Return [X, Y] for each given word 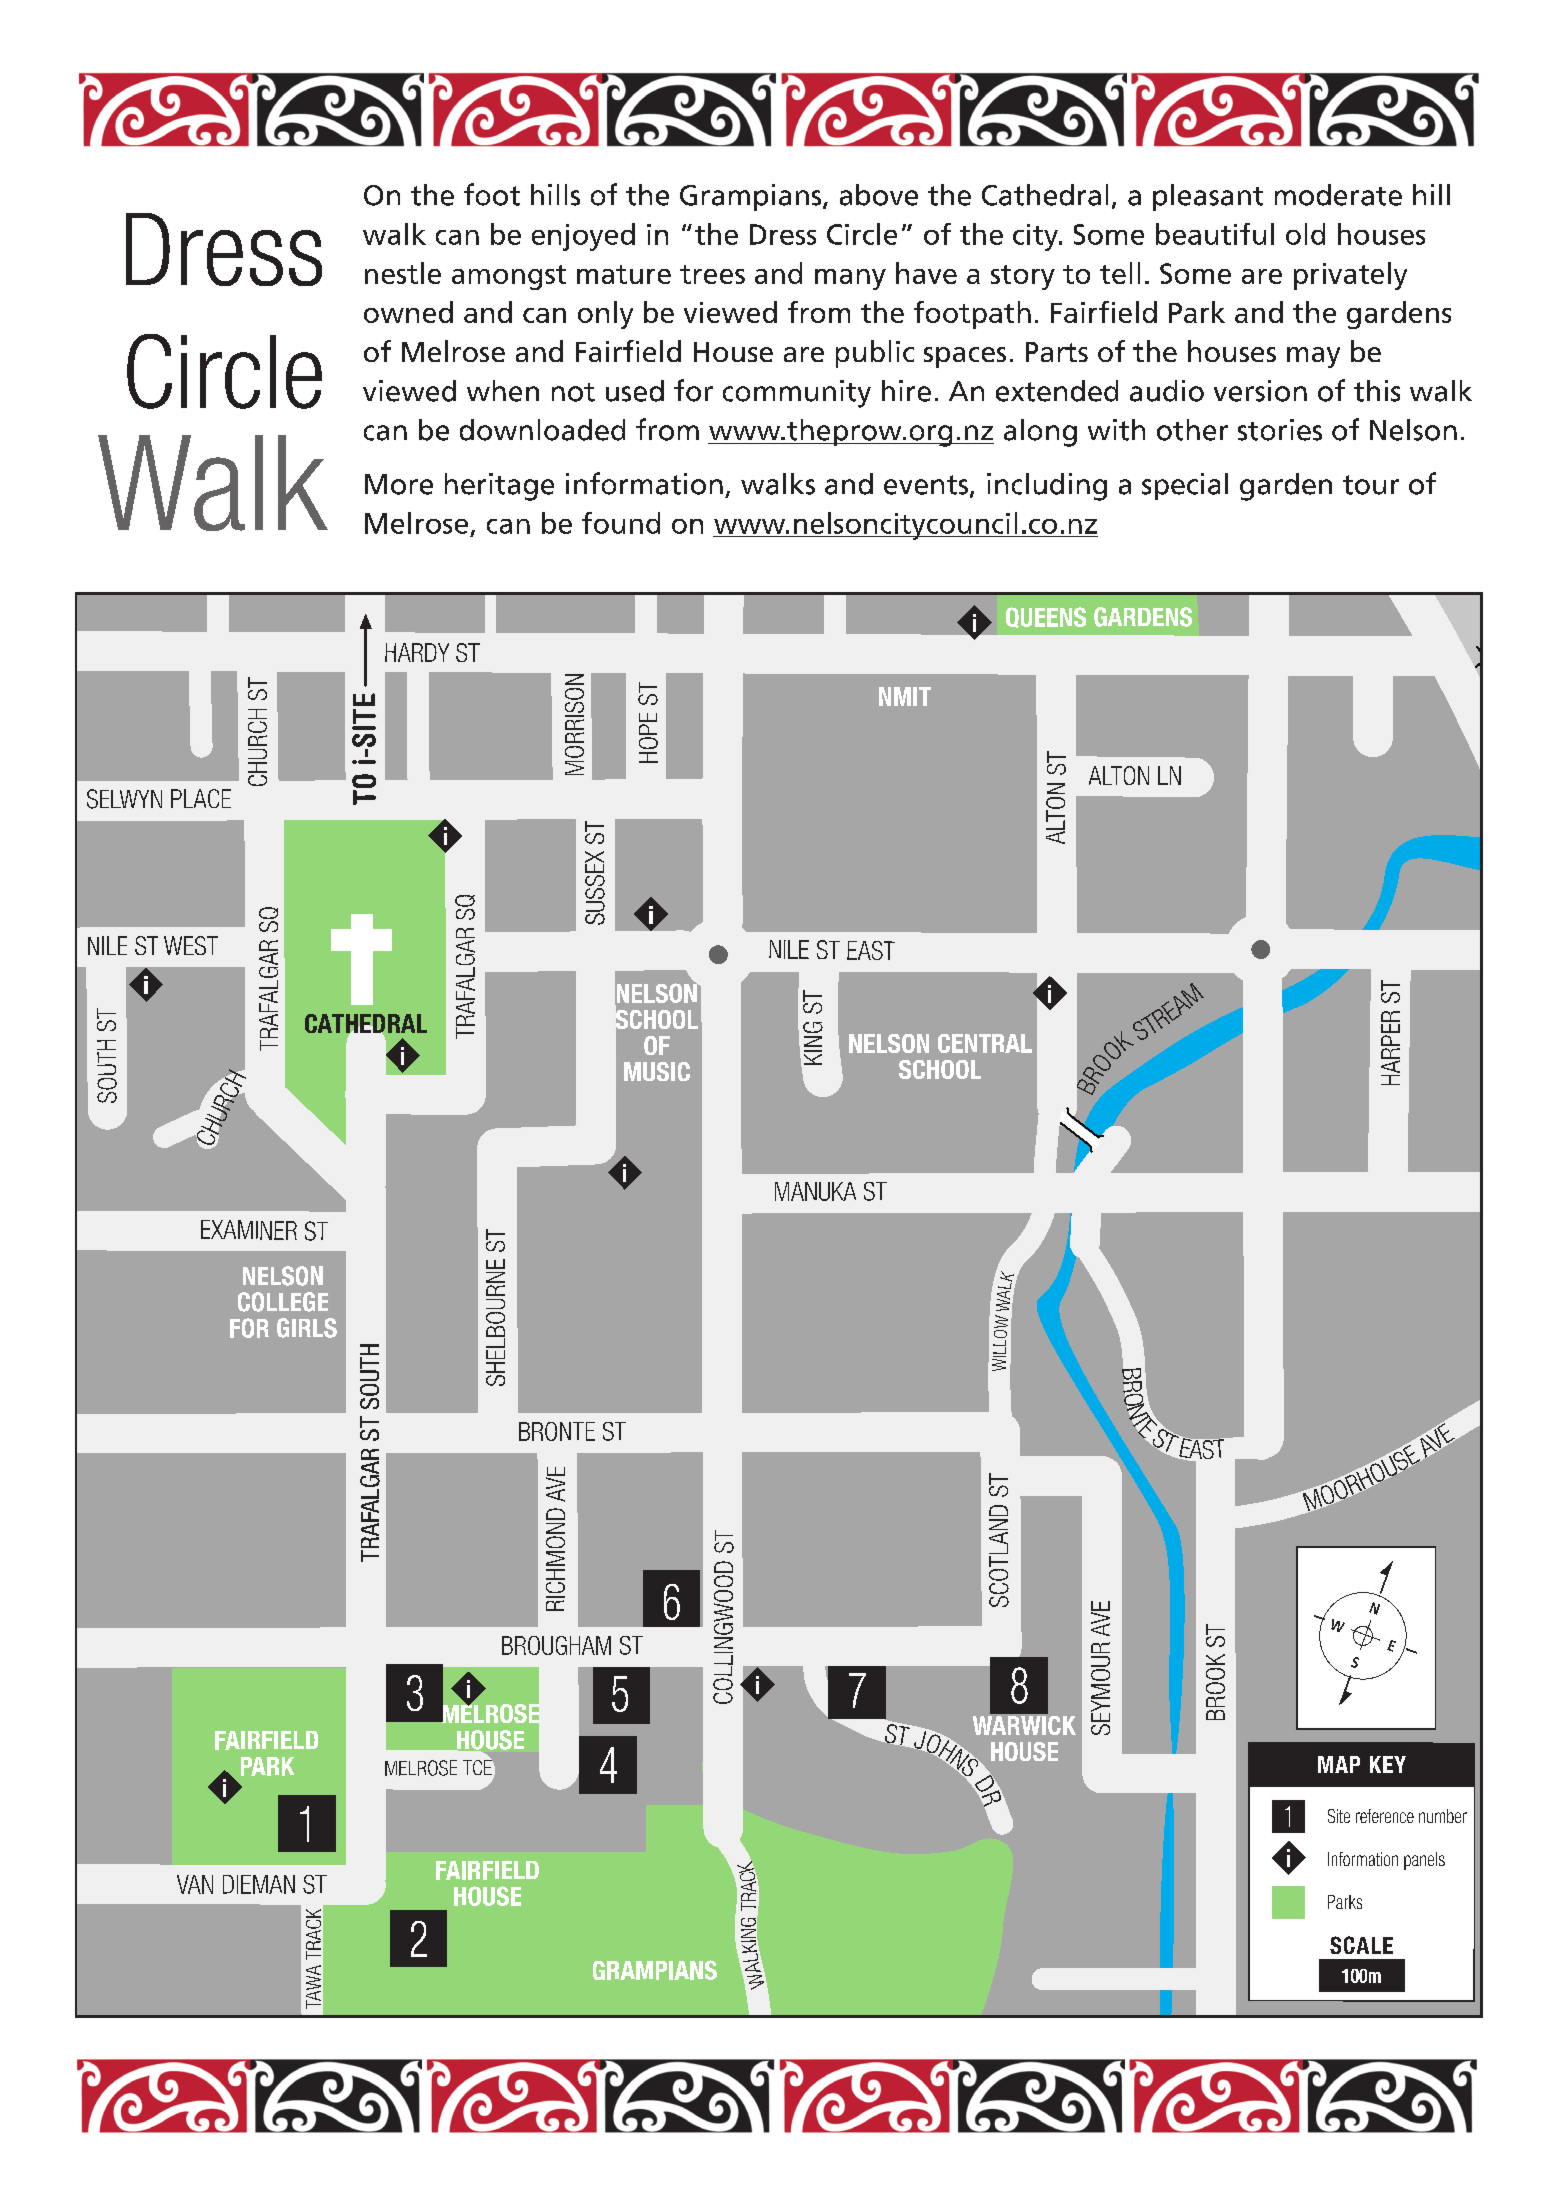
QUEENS [1046, 617]
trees [712, 274]
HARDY [417, 652]
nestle [403, 273]
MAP [1339, 1764]
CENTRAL [985, 1043]
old [1305, 234]
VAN [195, 1884]
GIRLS [307, 1328]
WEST [191, 945]
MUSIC [657, 1071]
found [621, 523]
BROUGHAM [556, 1645]
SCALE [1361, 1945]
